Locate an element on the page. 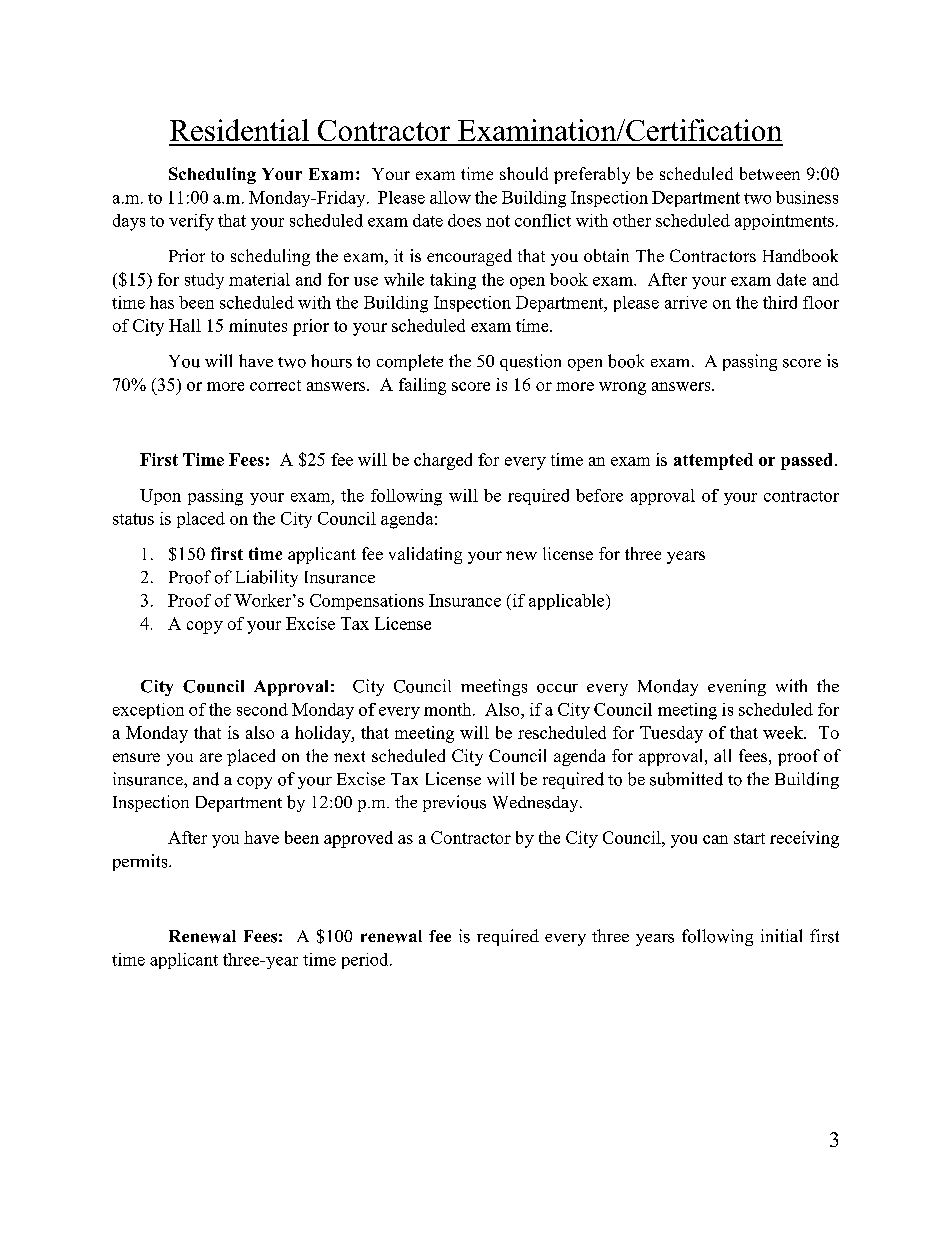  attempted is located at coordinates (713, 461).
